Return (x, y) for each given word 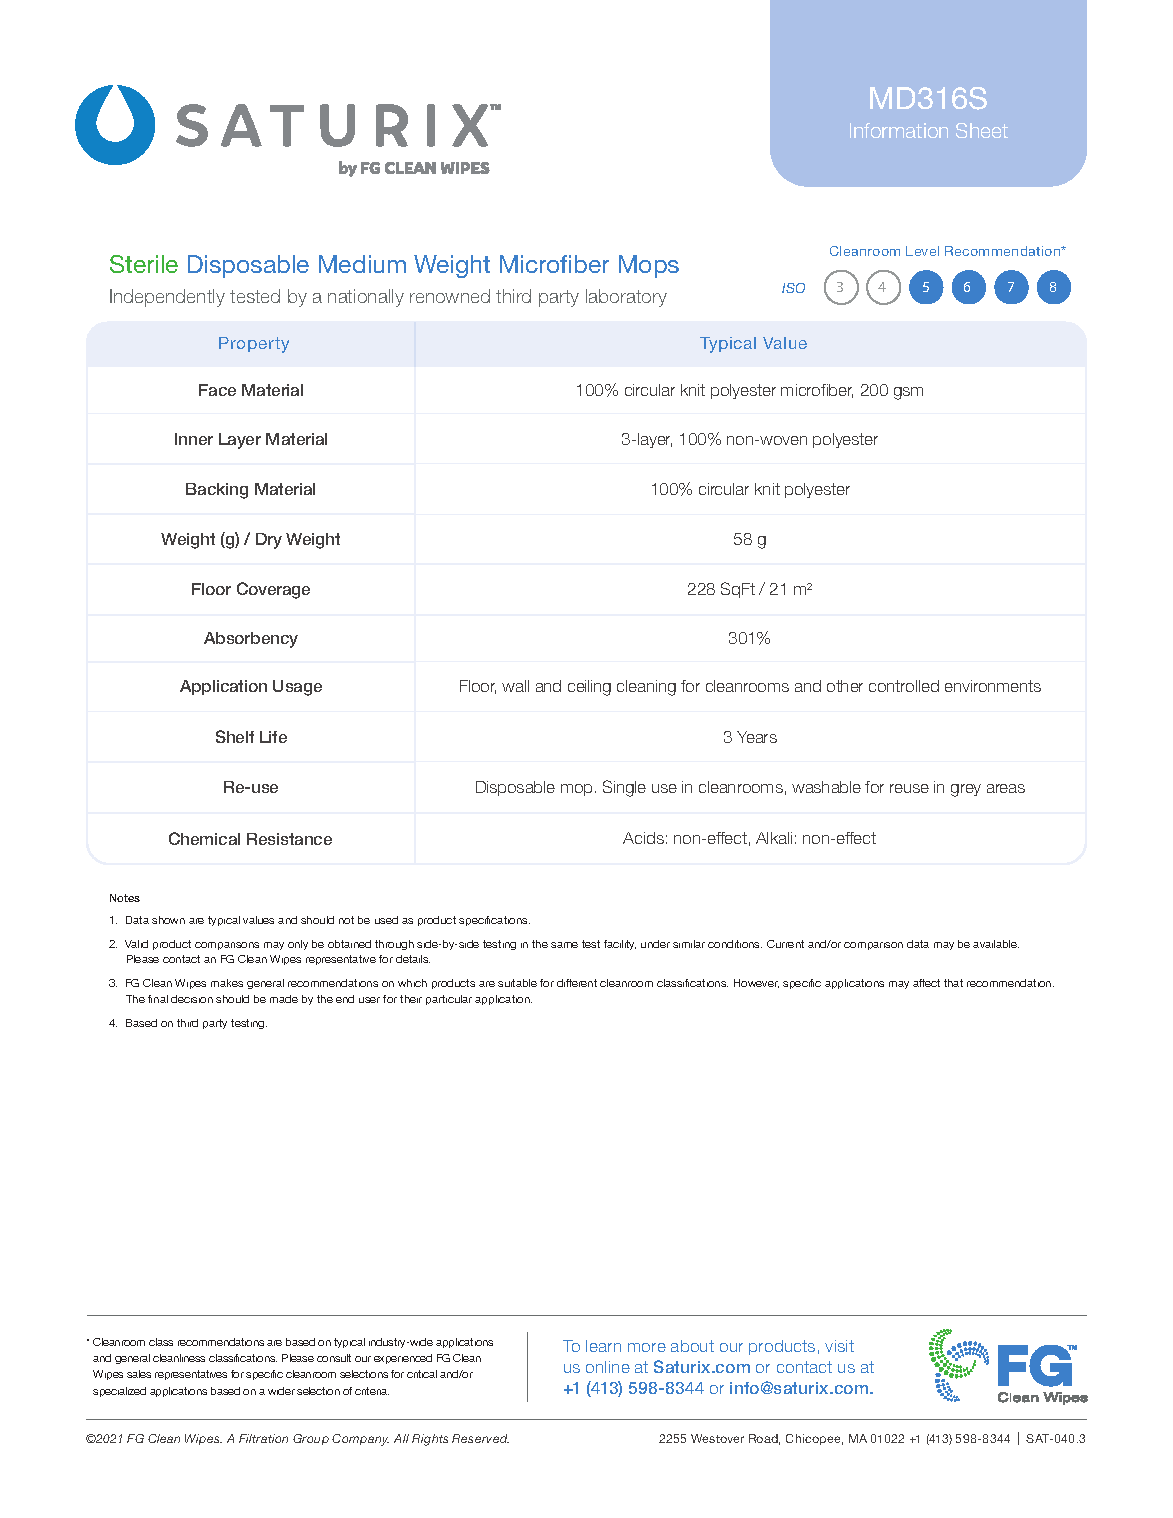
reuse (909, 788)
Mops (649, 266)
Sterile (144, 264)
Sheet (982, 130)
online (608, 1367)
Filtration (263, 1438)
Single (624, 788)
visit (839, 1346)
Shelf (235, 736)
